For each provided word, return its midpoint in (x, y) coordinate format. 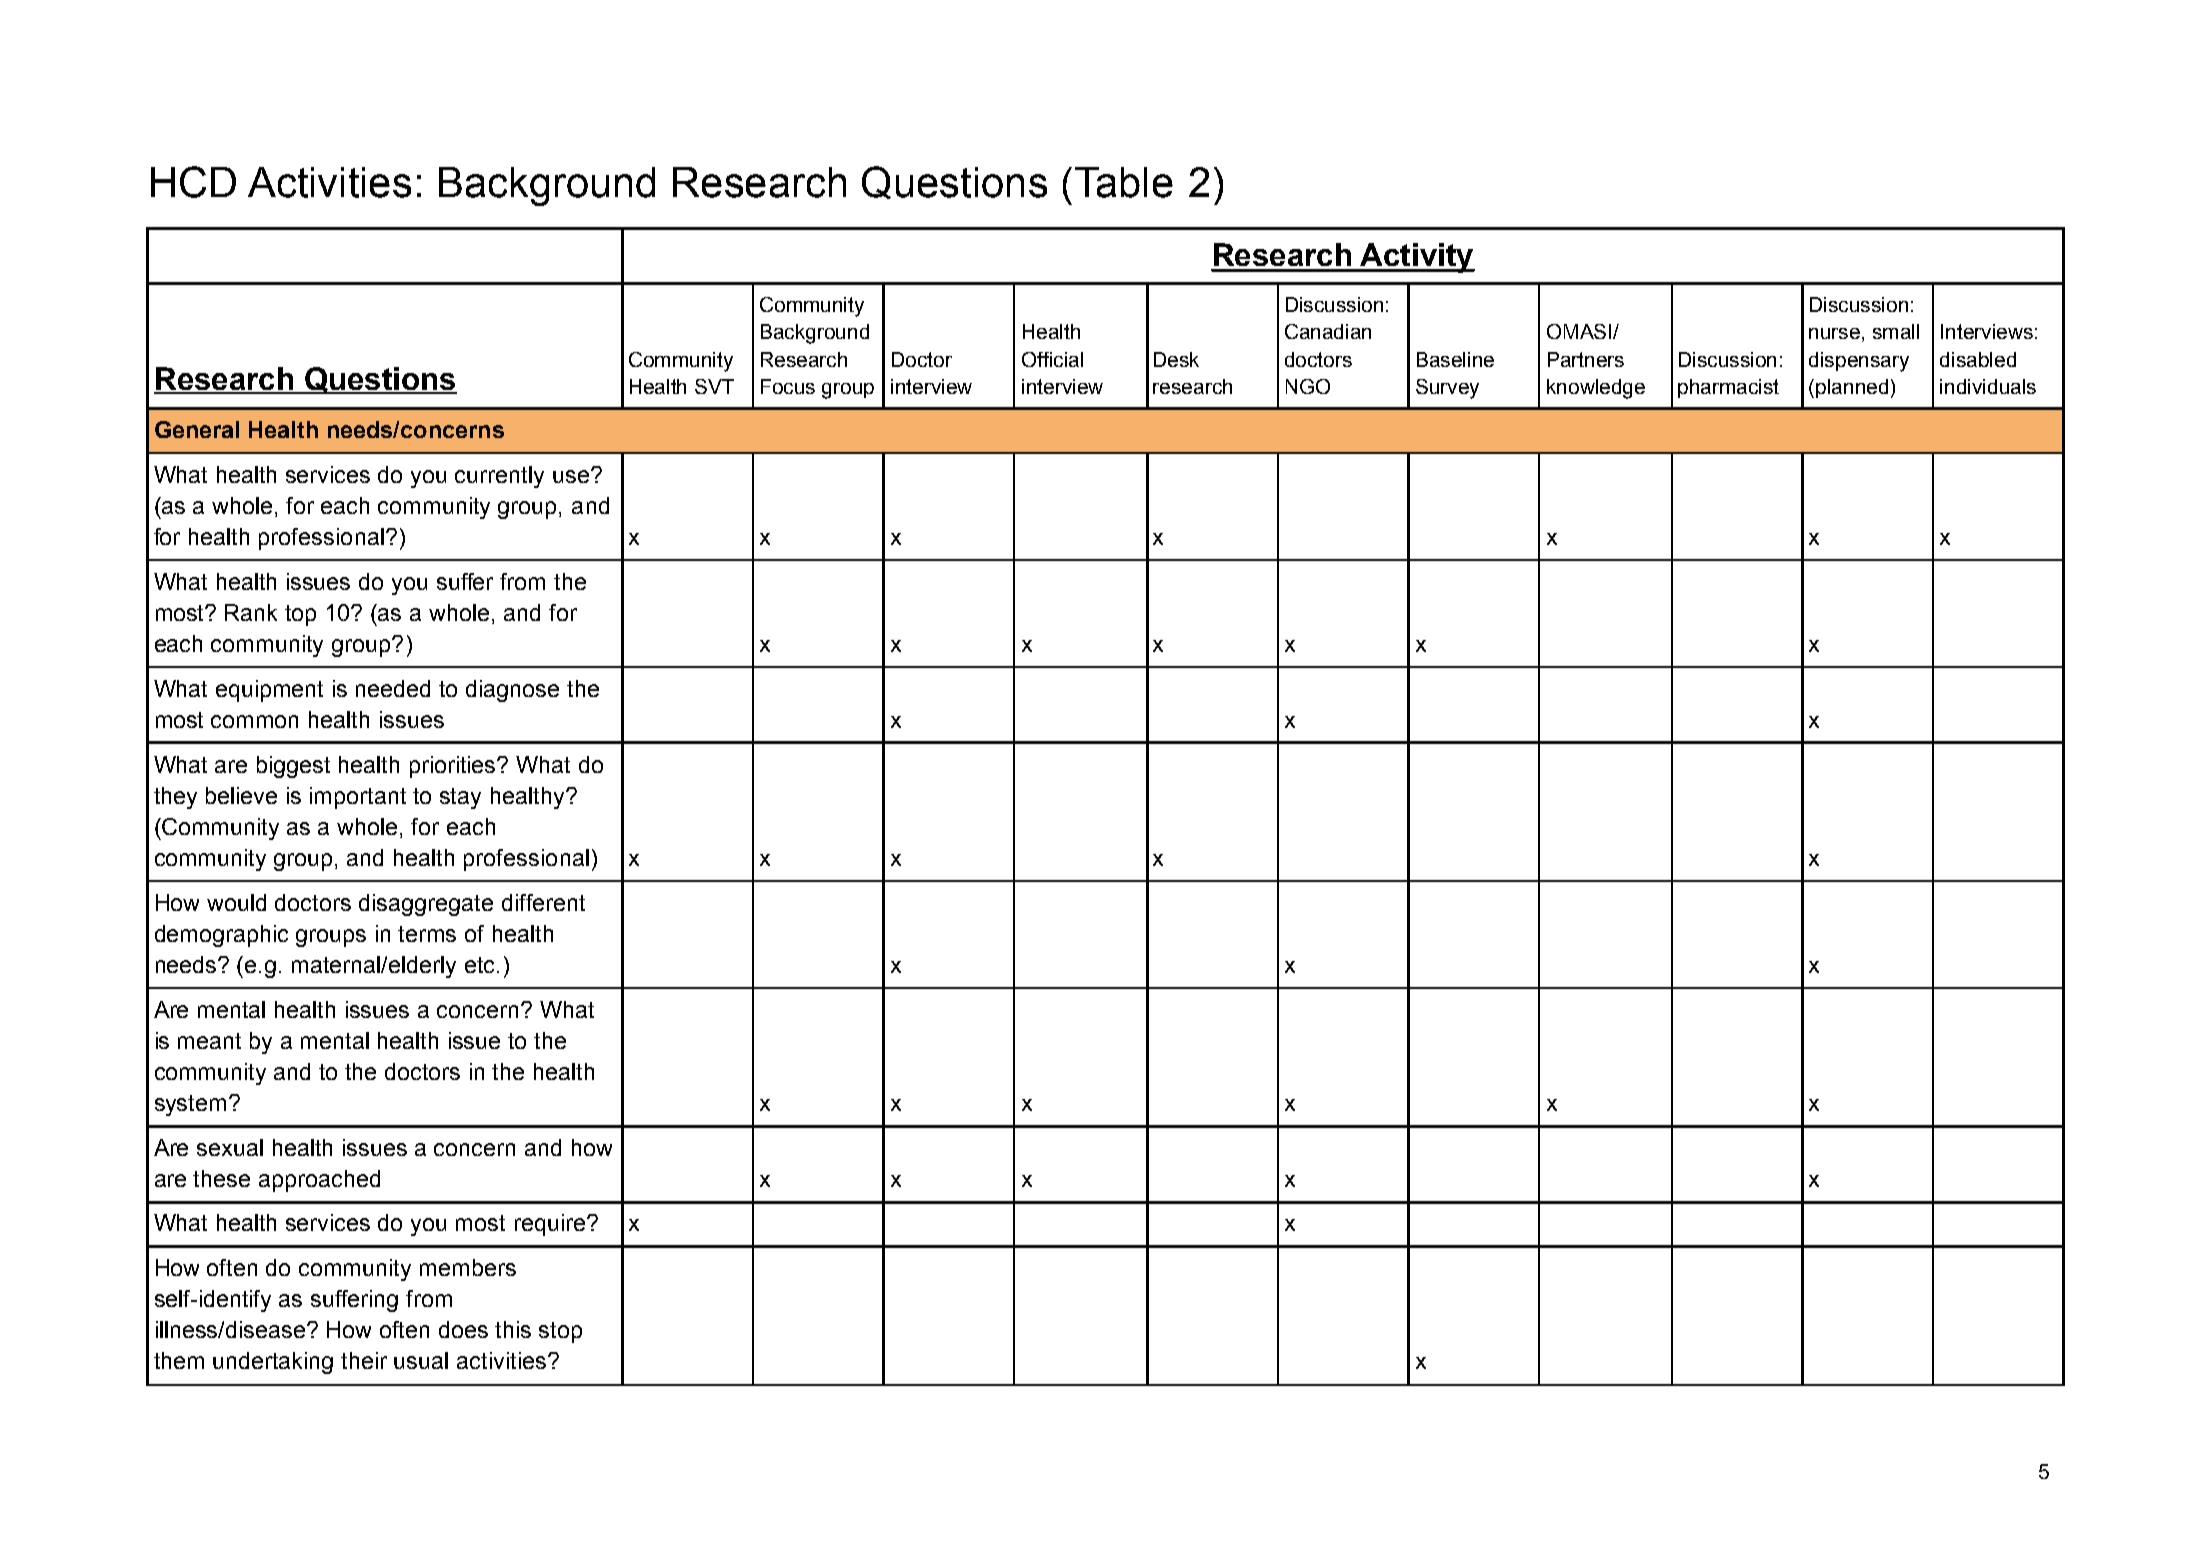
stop (560, 1332)
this (513, 1329)
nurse (1834, 333)
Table (1124, 182)
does (463, 1329)
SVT (714, 386)
